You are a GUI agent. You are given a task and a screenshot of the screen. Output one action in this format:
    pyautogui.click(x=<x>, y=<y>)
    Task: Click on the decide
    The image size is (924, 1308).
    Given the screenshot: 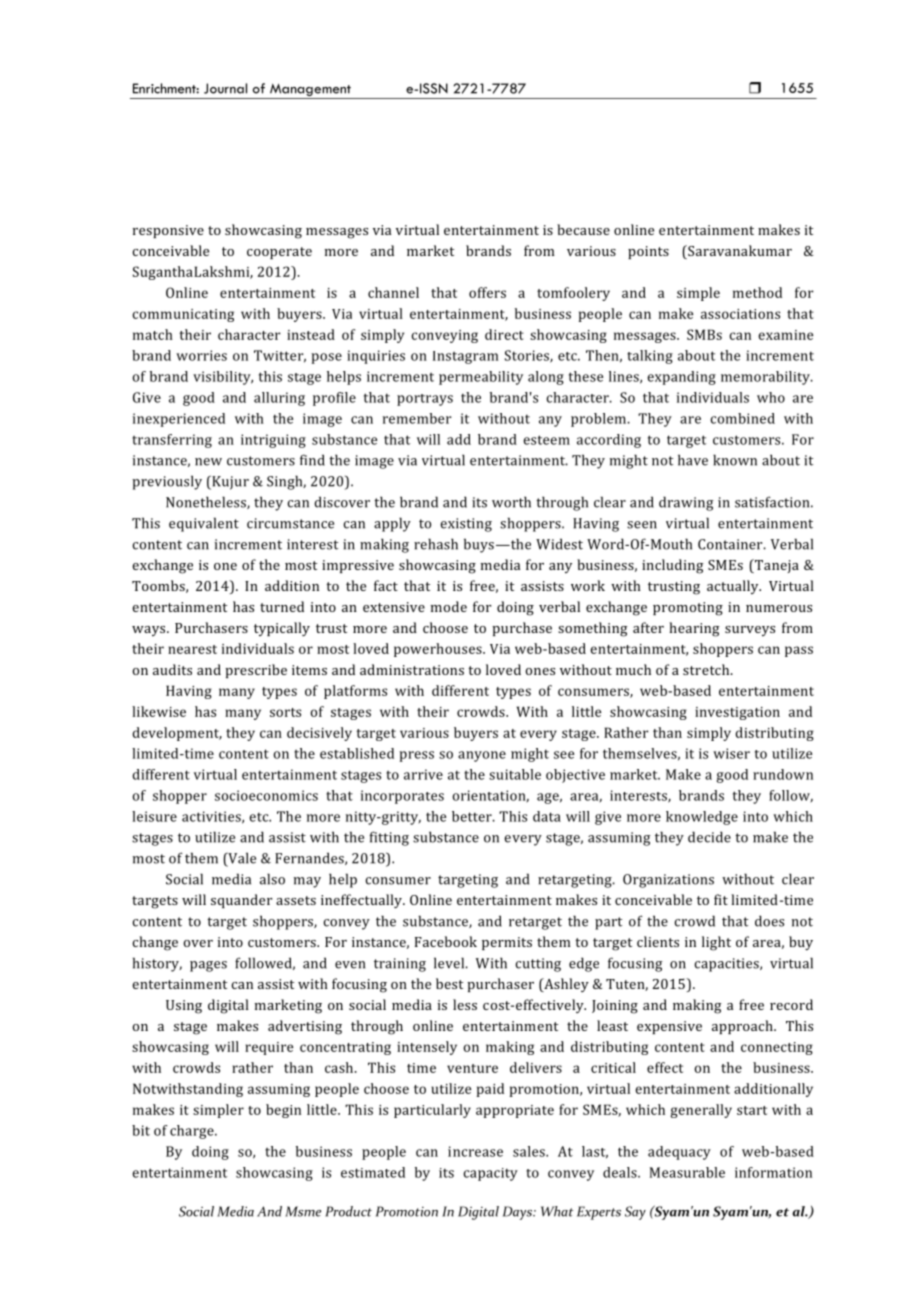 What is the action you would take?
    pyautogui.click(x=709, y=837)
